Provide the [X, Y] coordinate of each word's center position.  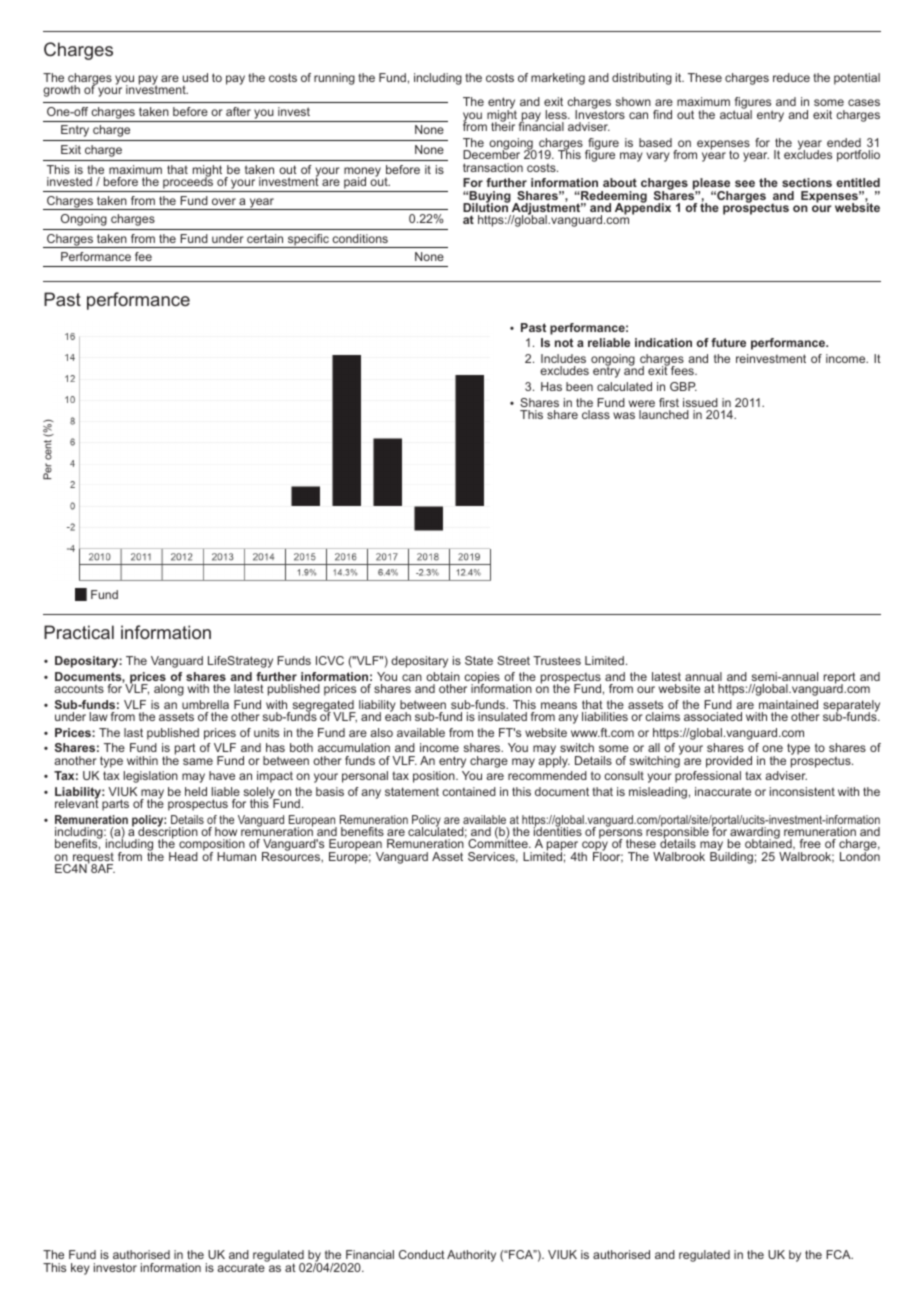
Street [513, 660]
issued [700, 402]
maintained [788, 704]
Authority [471, 1256]
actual [736, 113]
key [80, 1269]
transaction [493, 167]
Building [731, 857]
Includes [563, 358]
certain [265, 238]
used [195, 77]
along [169, 690]
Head [183, 856]
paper [563, 847]
